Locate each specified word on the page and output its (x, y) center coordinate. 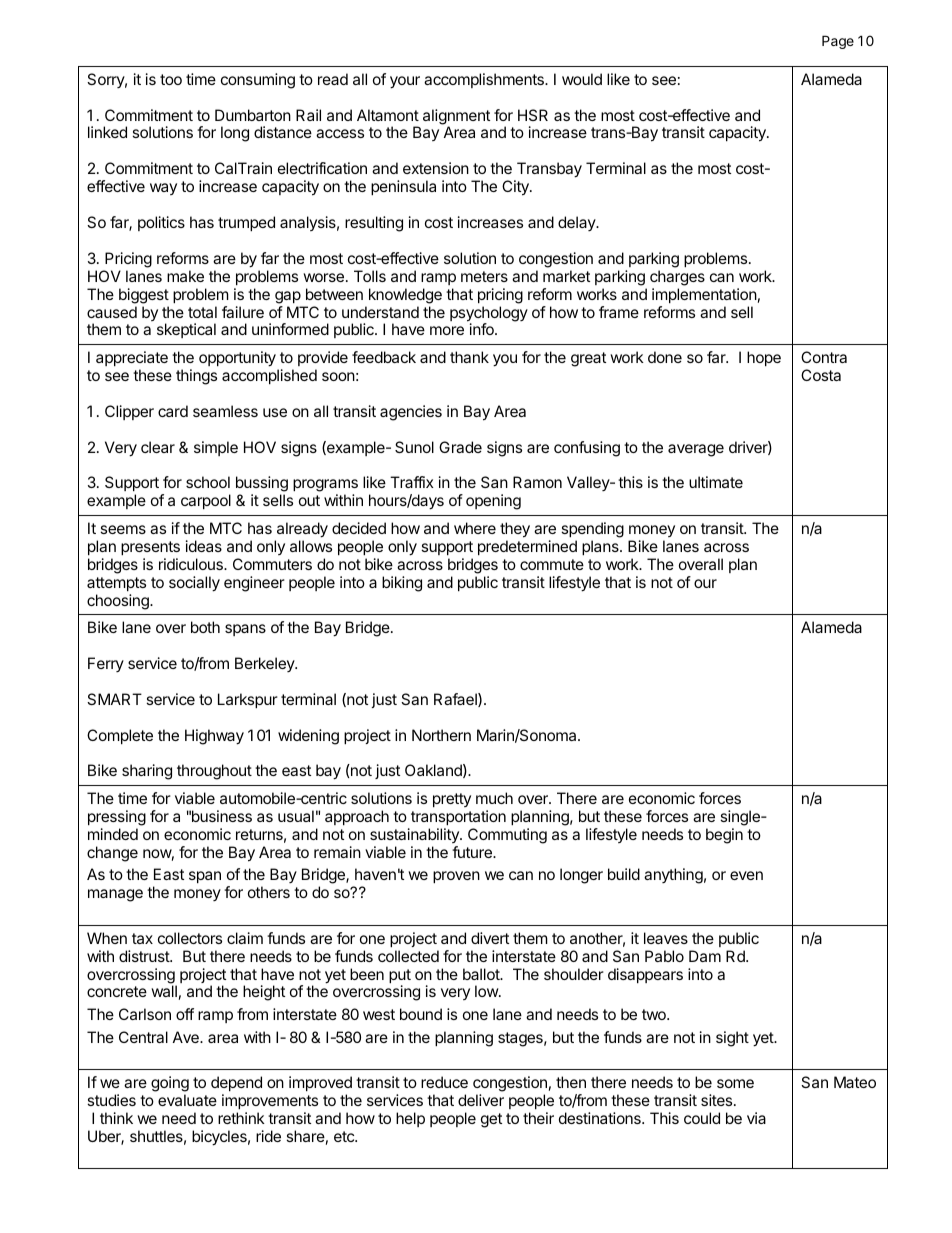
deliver (481, 1100)
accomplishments (485, 80)
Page (838, 42)
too (171, 79)
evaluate (187, 1100)
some (735, 1083)
